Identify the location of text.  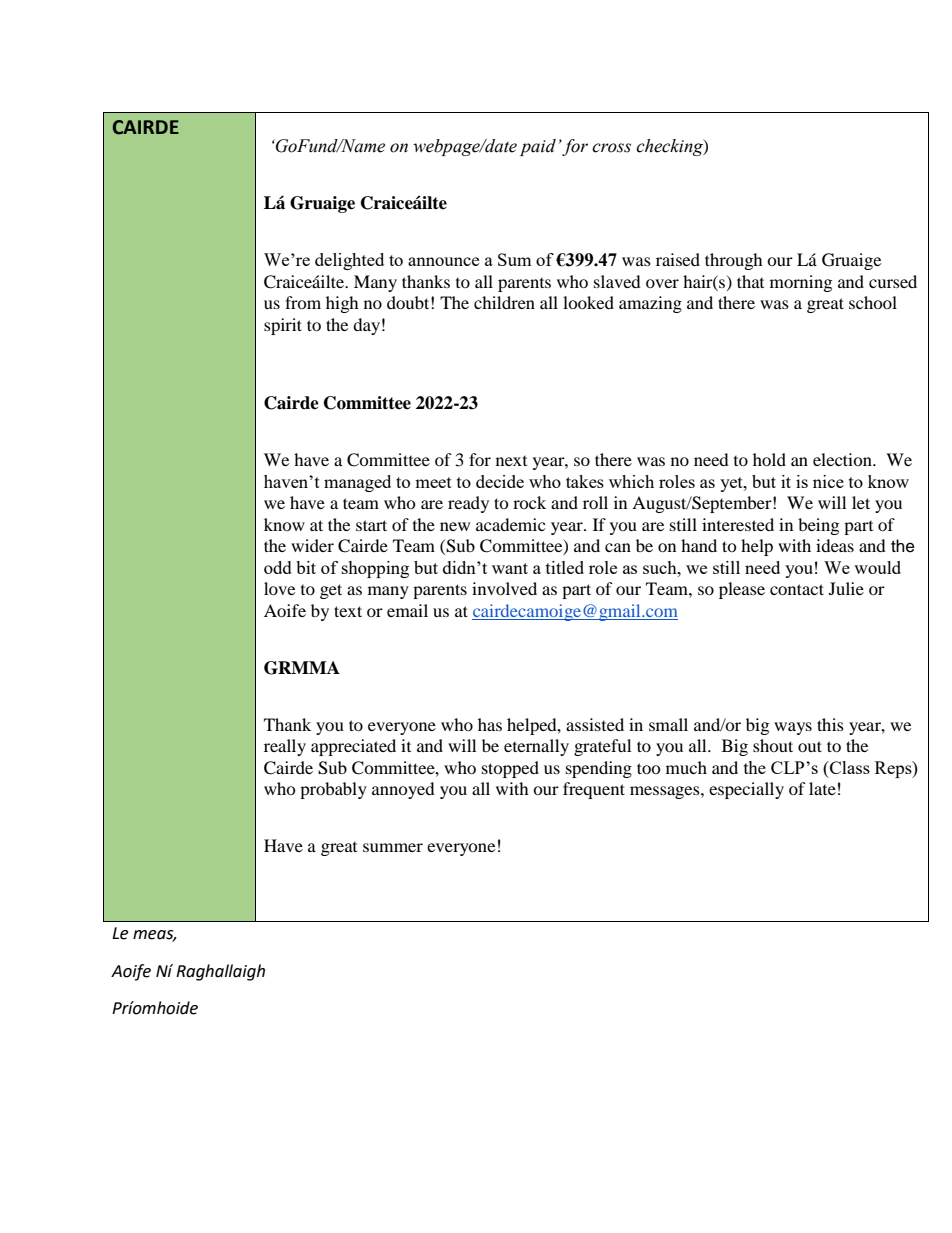
(348, 611).
